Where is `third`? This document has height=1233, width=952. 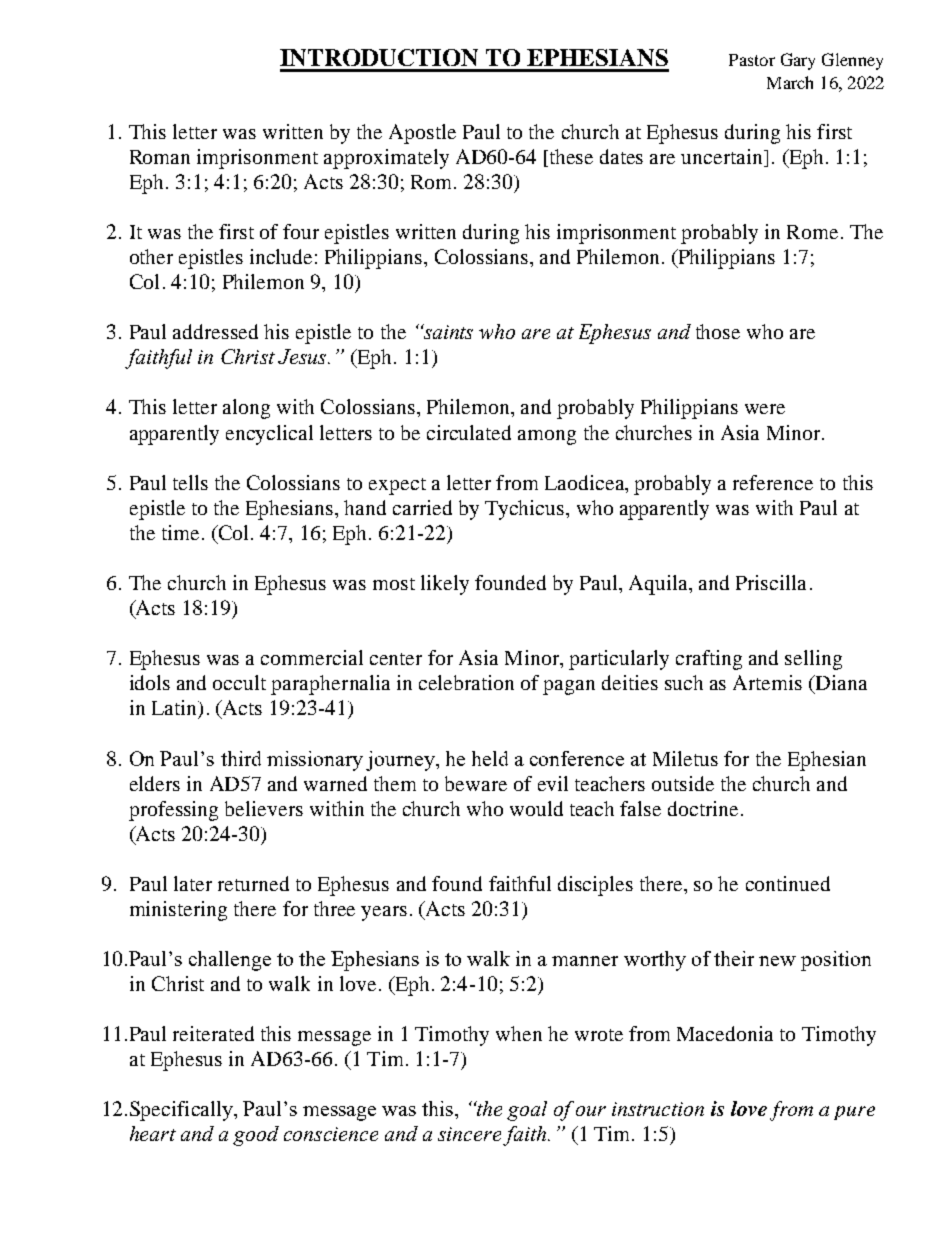 third is located at coordinates (241, 758).
